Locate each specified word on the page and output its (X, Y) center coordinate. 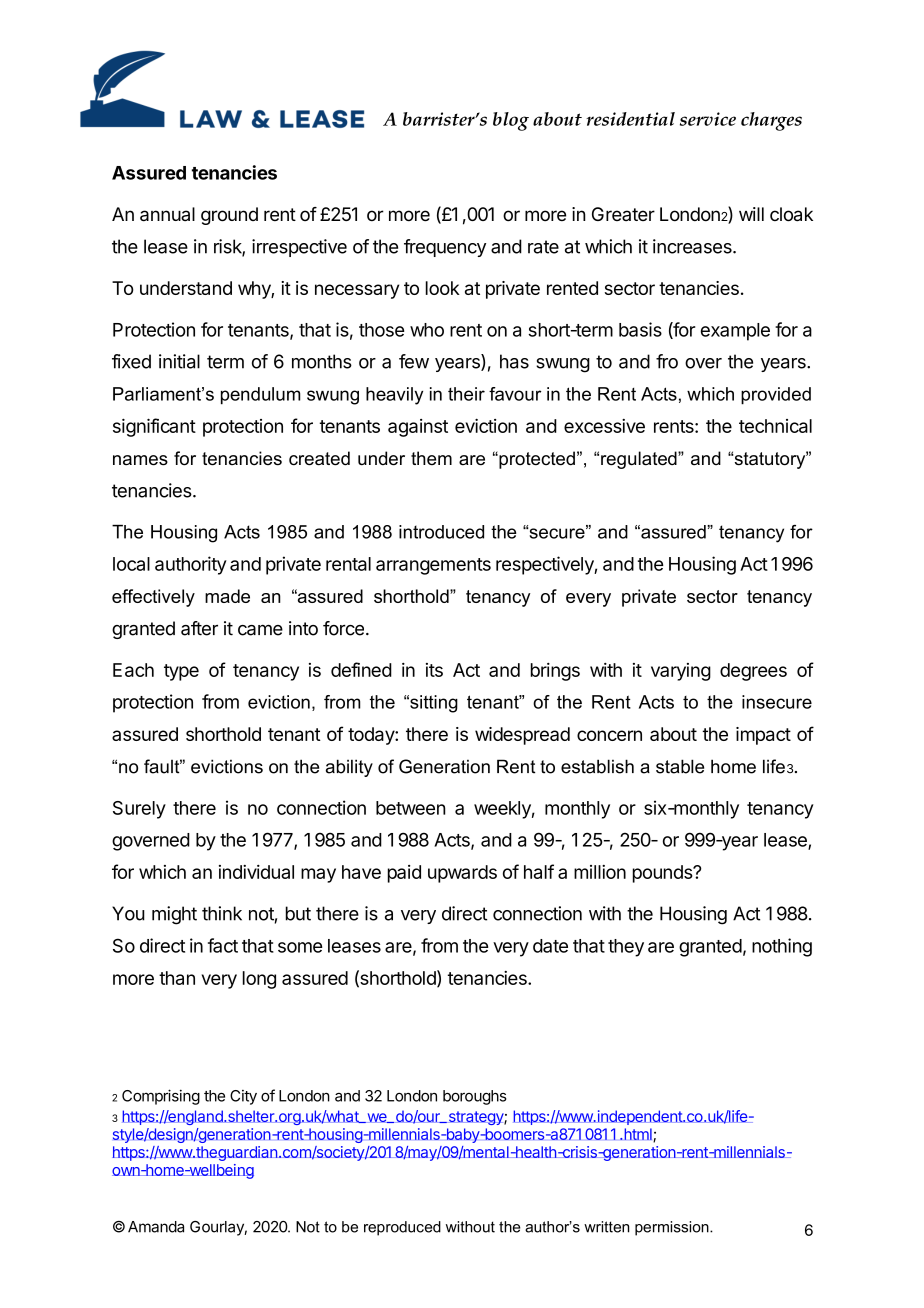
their (466, 394)
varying (681, 672)
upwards (462, 874)
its (434, 670)
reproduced (402, 1228)
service (708, 119)
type (181, 672)
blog (511, 121)
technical (775, 426)
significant (154, 427)
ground (229, 216)
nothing (782, 947)
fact (223, 945)
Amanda (156, 1227)
